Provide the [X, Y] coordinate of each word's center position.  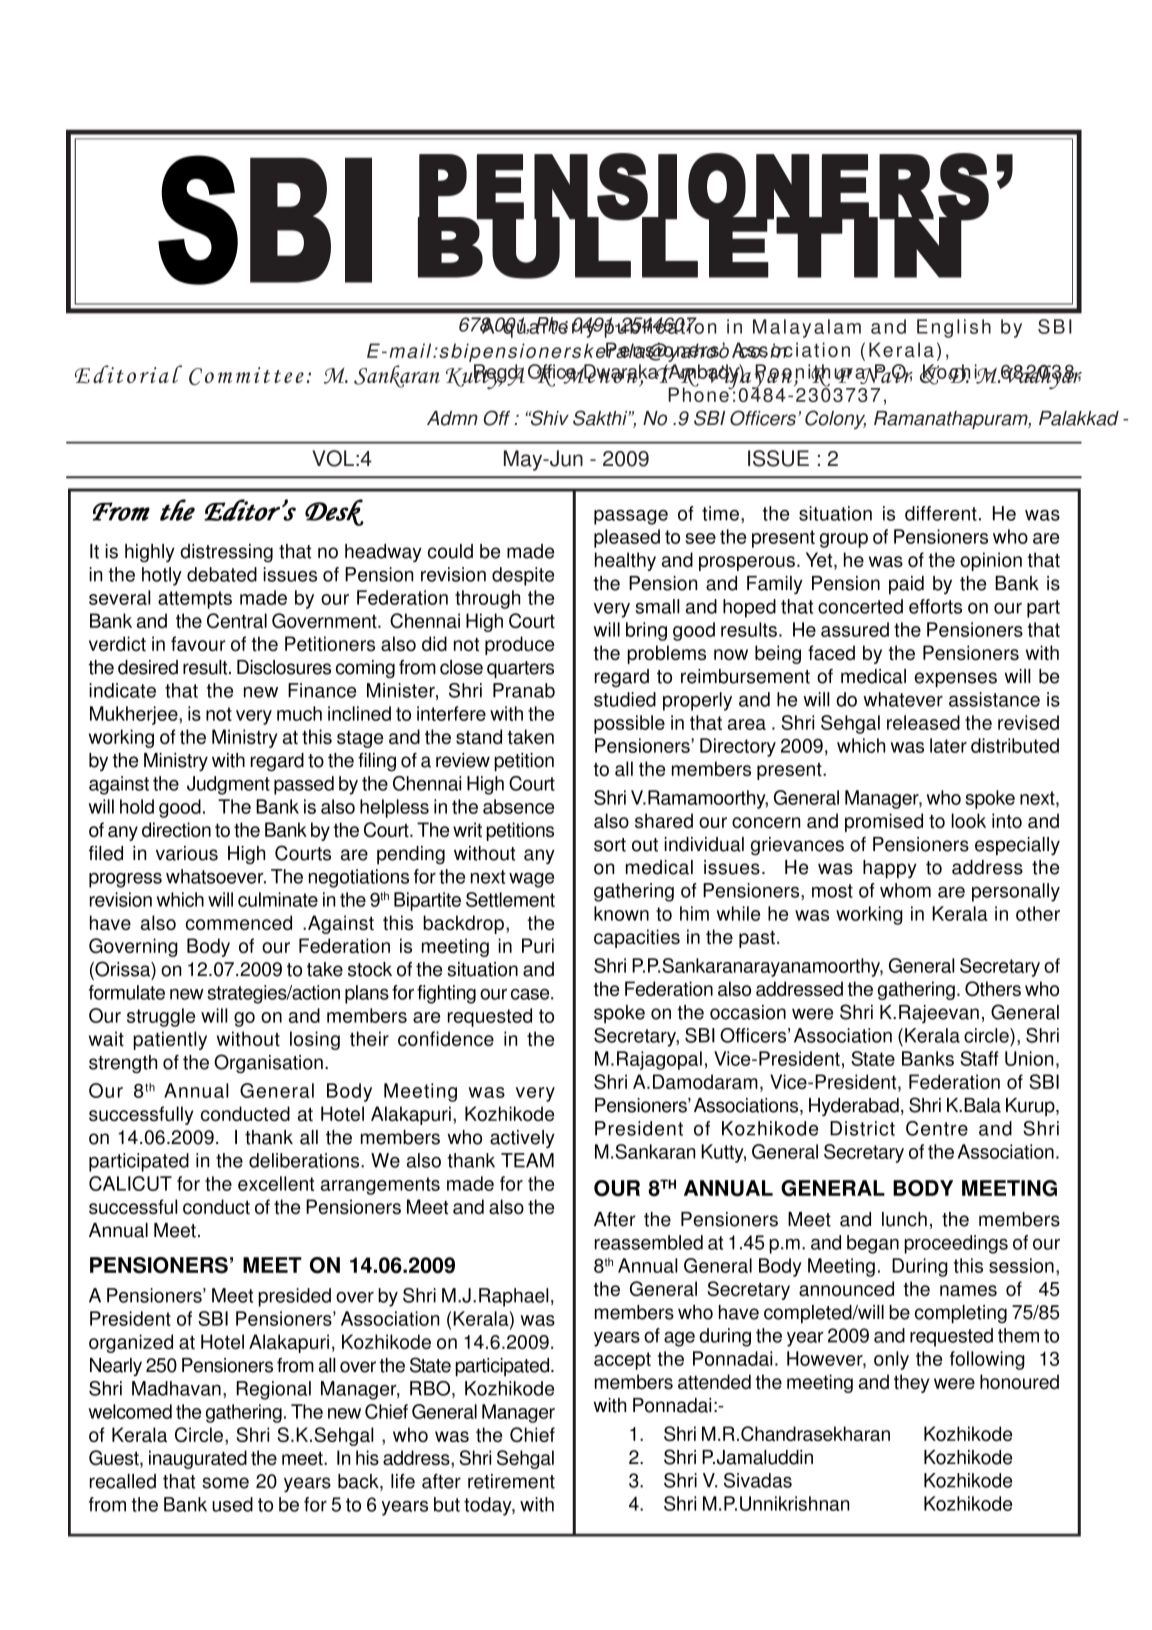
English [954, 328]
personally [1016, 892]
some [225, 1483]
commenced [239, 922]
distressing [226, 553]
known [621, 913]
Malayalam [807, 328]
